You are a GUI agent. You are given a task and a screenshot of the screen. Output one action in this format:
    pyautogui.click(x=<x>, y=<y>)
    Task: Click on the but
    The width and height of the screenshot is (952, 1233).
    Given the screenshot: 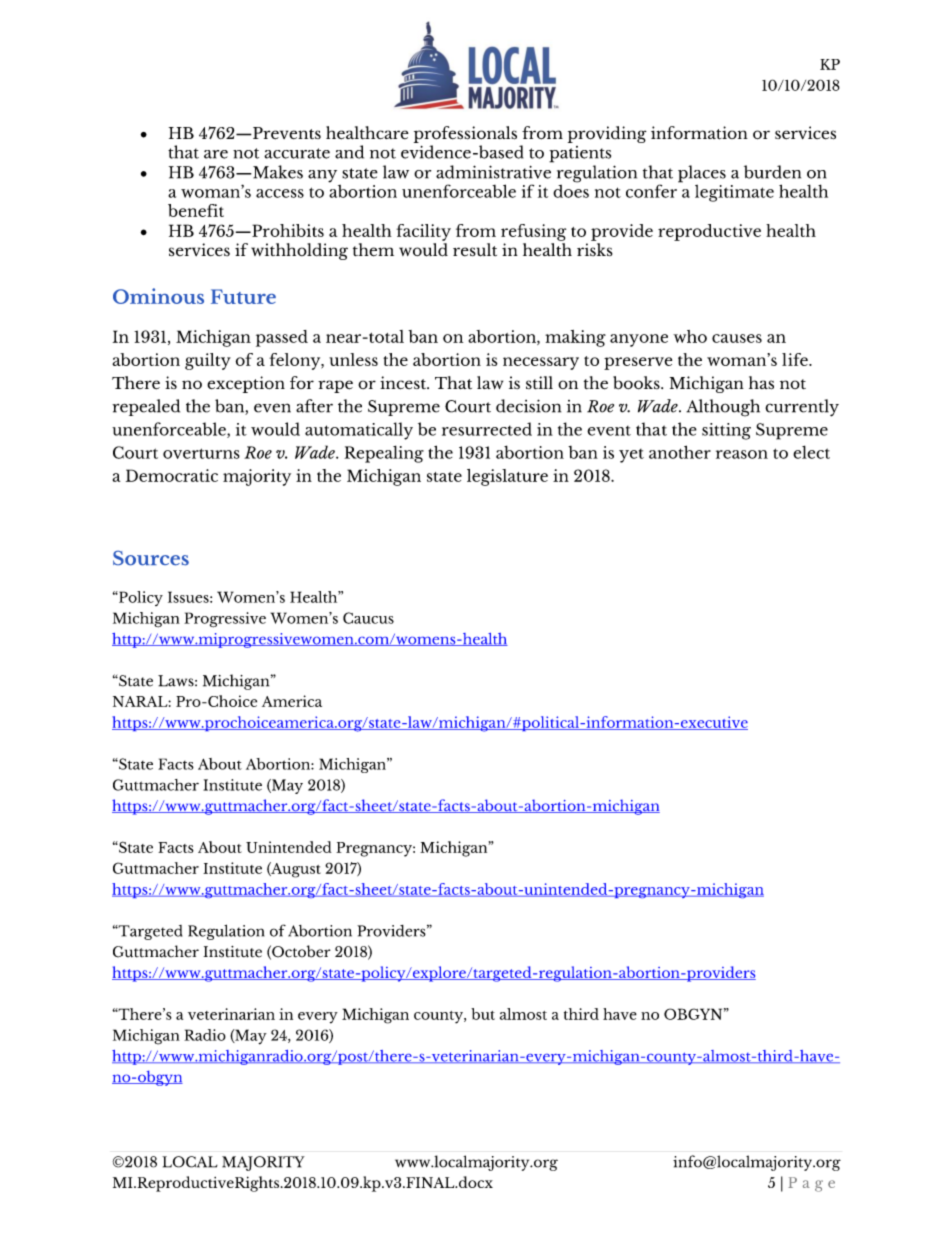 What is the action you would take?
    pyautogui.click(x=483, y=1014)
